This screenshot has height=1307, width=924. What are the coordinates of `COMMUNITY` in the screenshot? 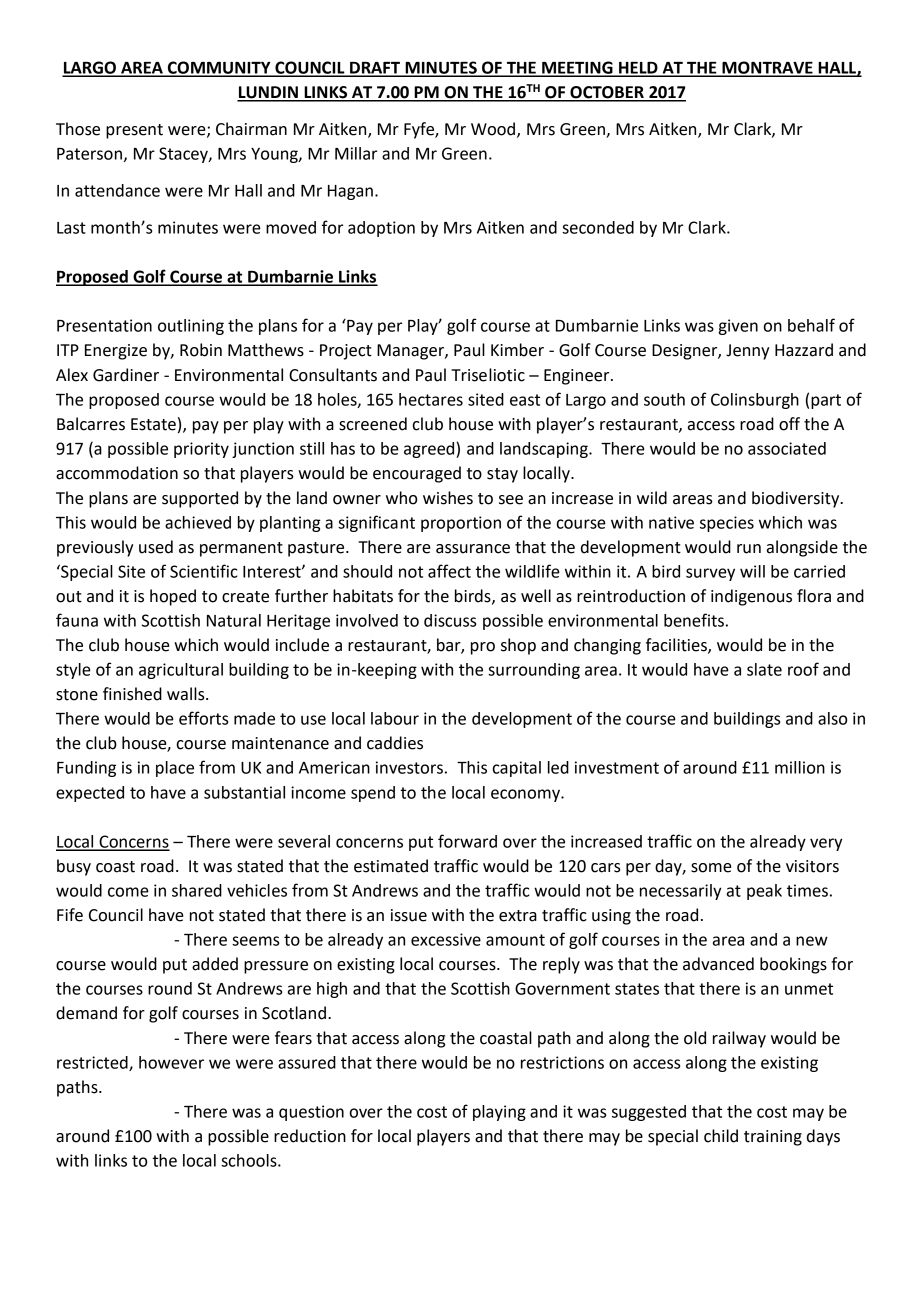 It's located at (219, 68).
